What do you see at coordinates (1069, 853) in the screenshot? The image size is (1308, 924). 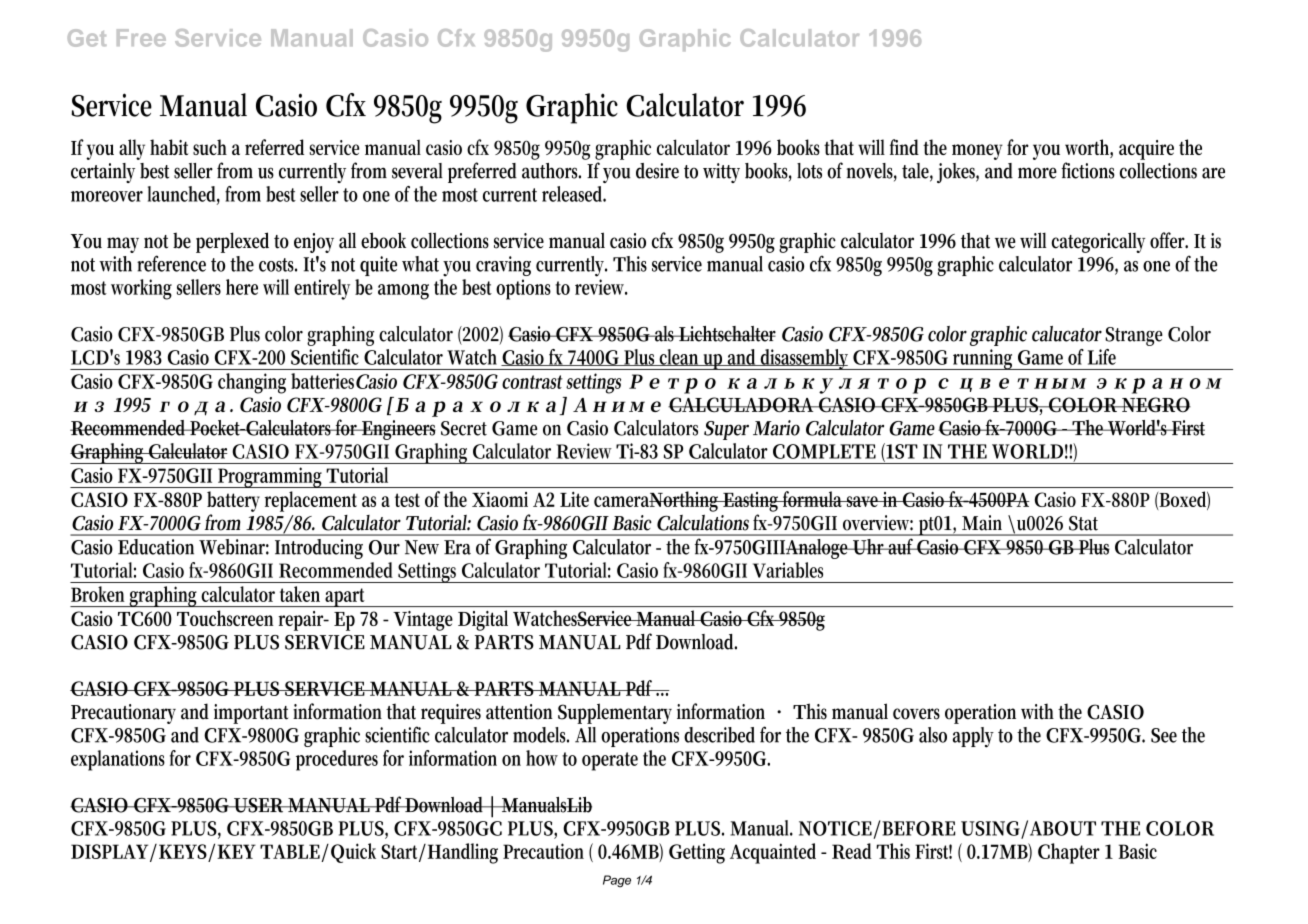 I see `Chapter` at bounding box center [1069, 853].
